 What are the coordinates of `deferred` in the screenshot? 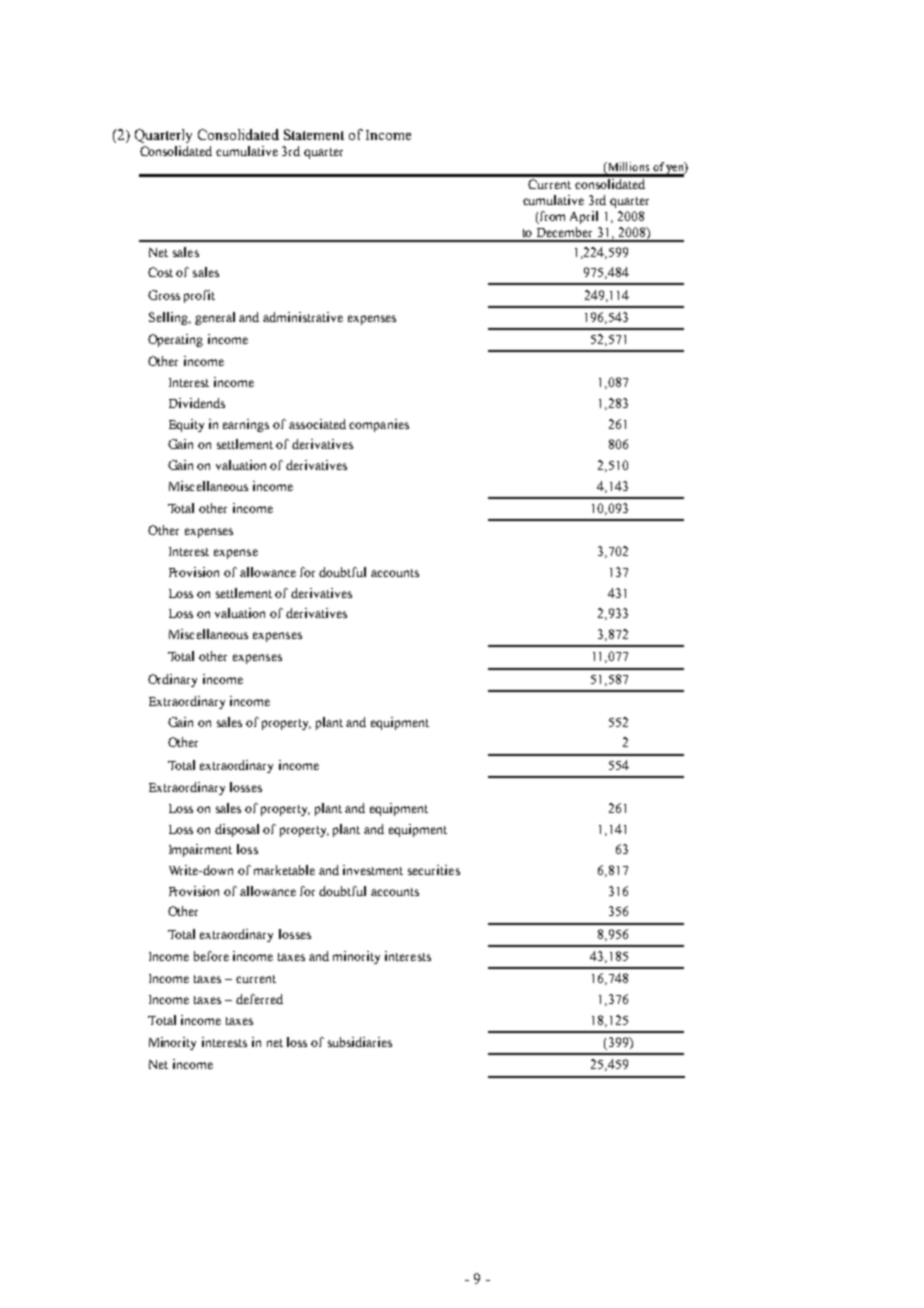 It's located at (259, 999).
